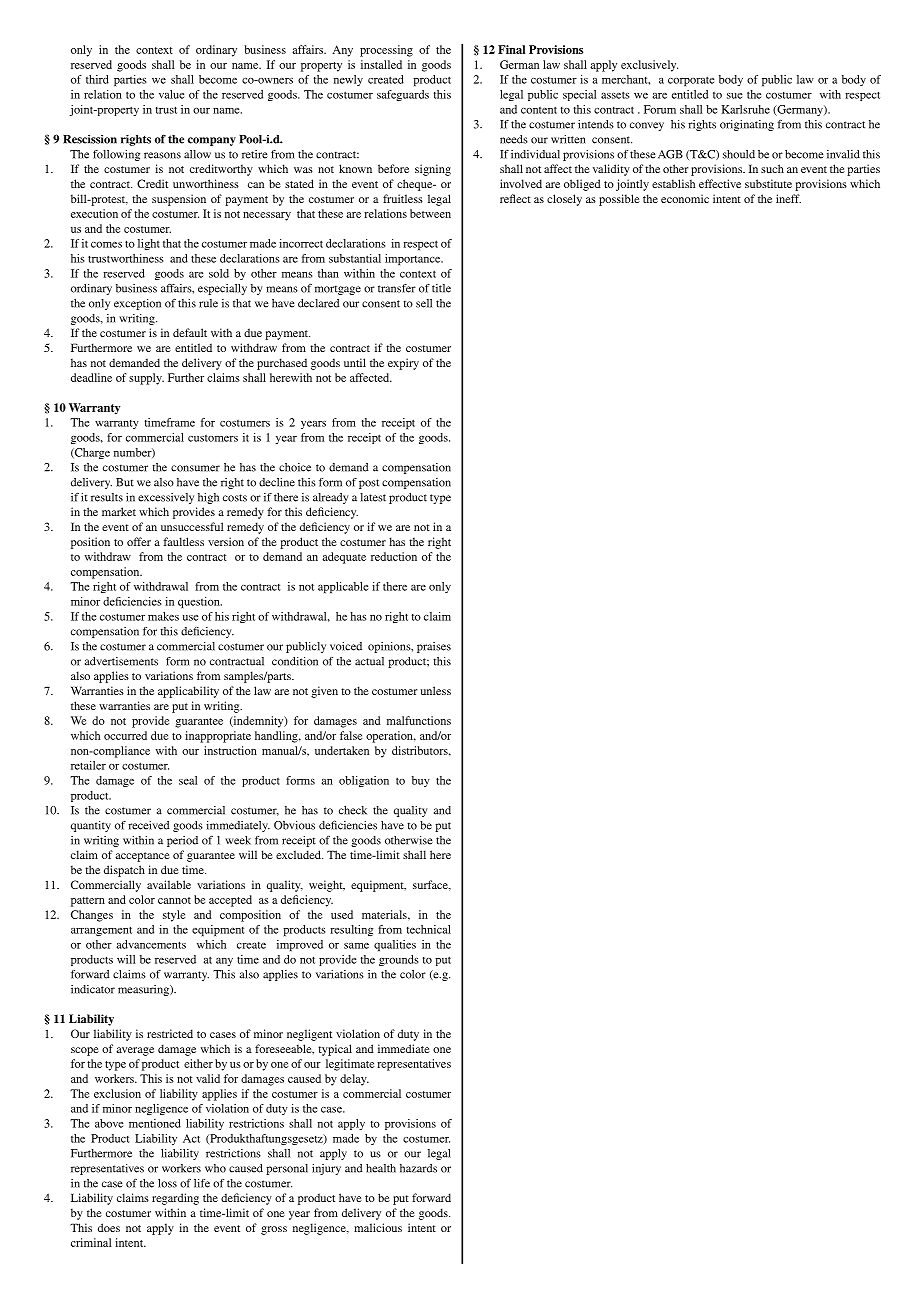 The width and height of the page is (924, 1308). What do you see at coordinates (171, 94) in the page?
I see `value` at bounding box center [171, 94].
